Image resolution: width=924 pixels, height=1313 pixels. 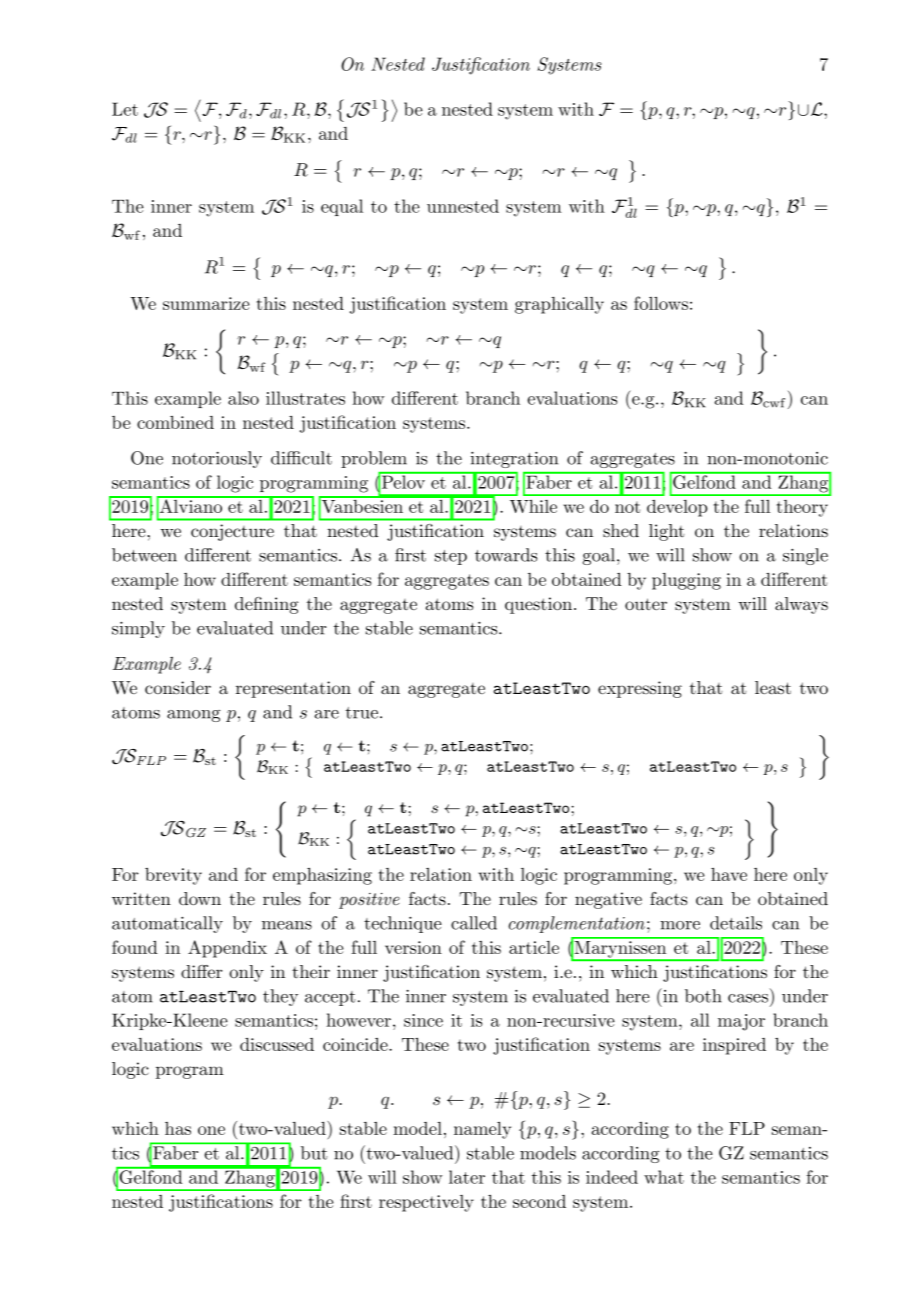 What do you see at coordinates (125, 109) in the screenshot?
I see `Let` at bounding box center [125, 109].
